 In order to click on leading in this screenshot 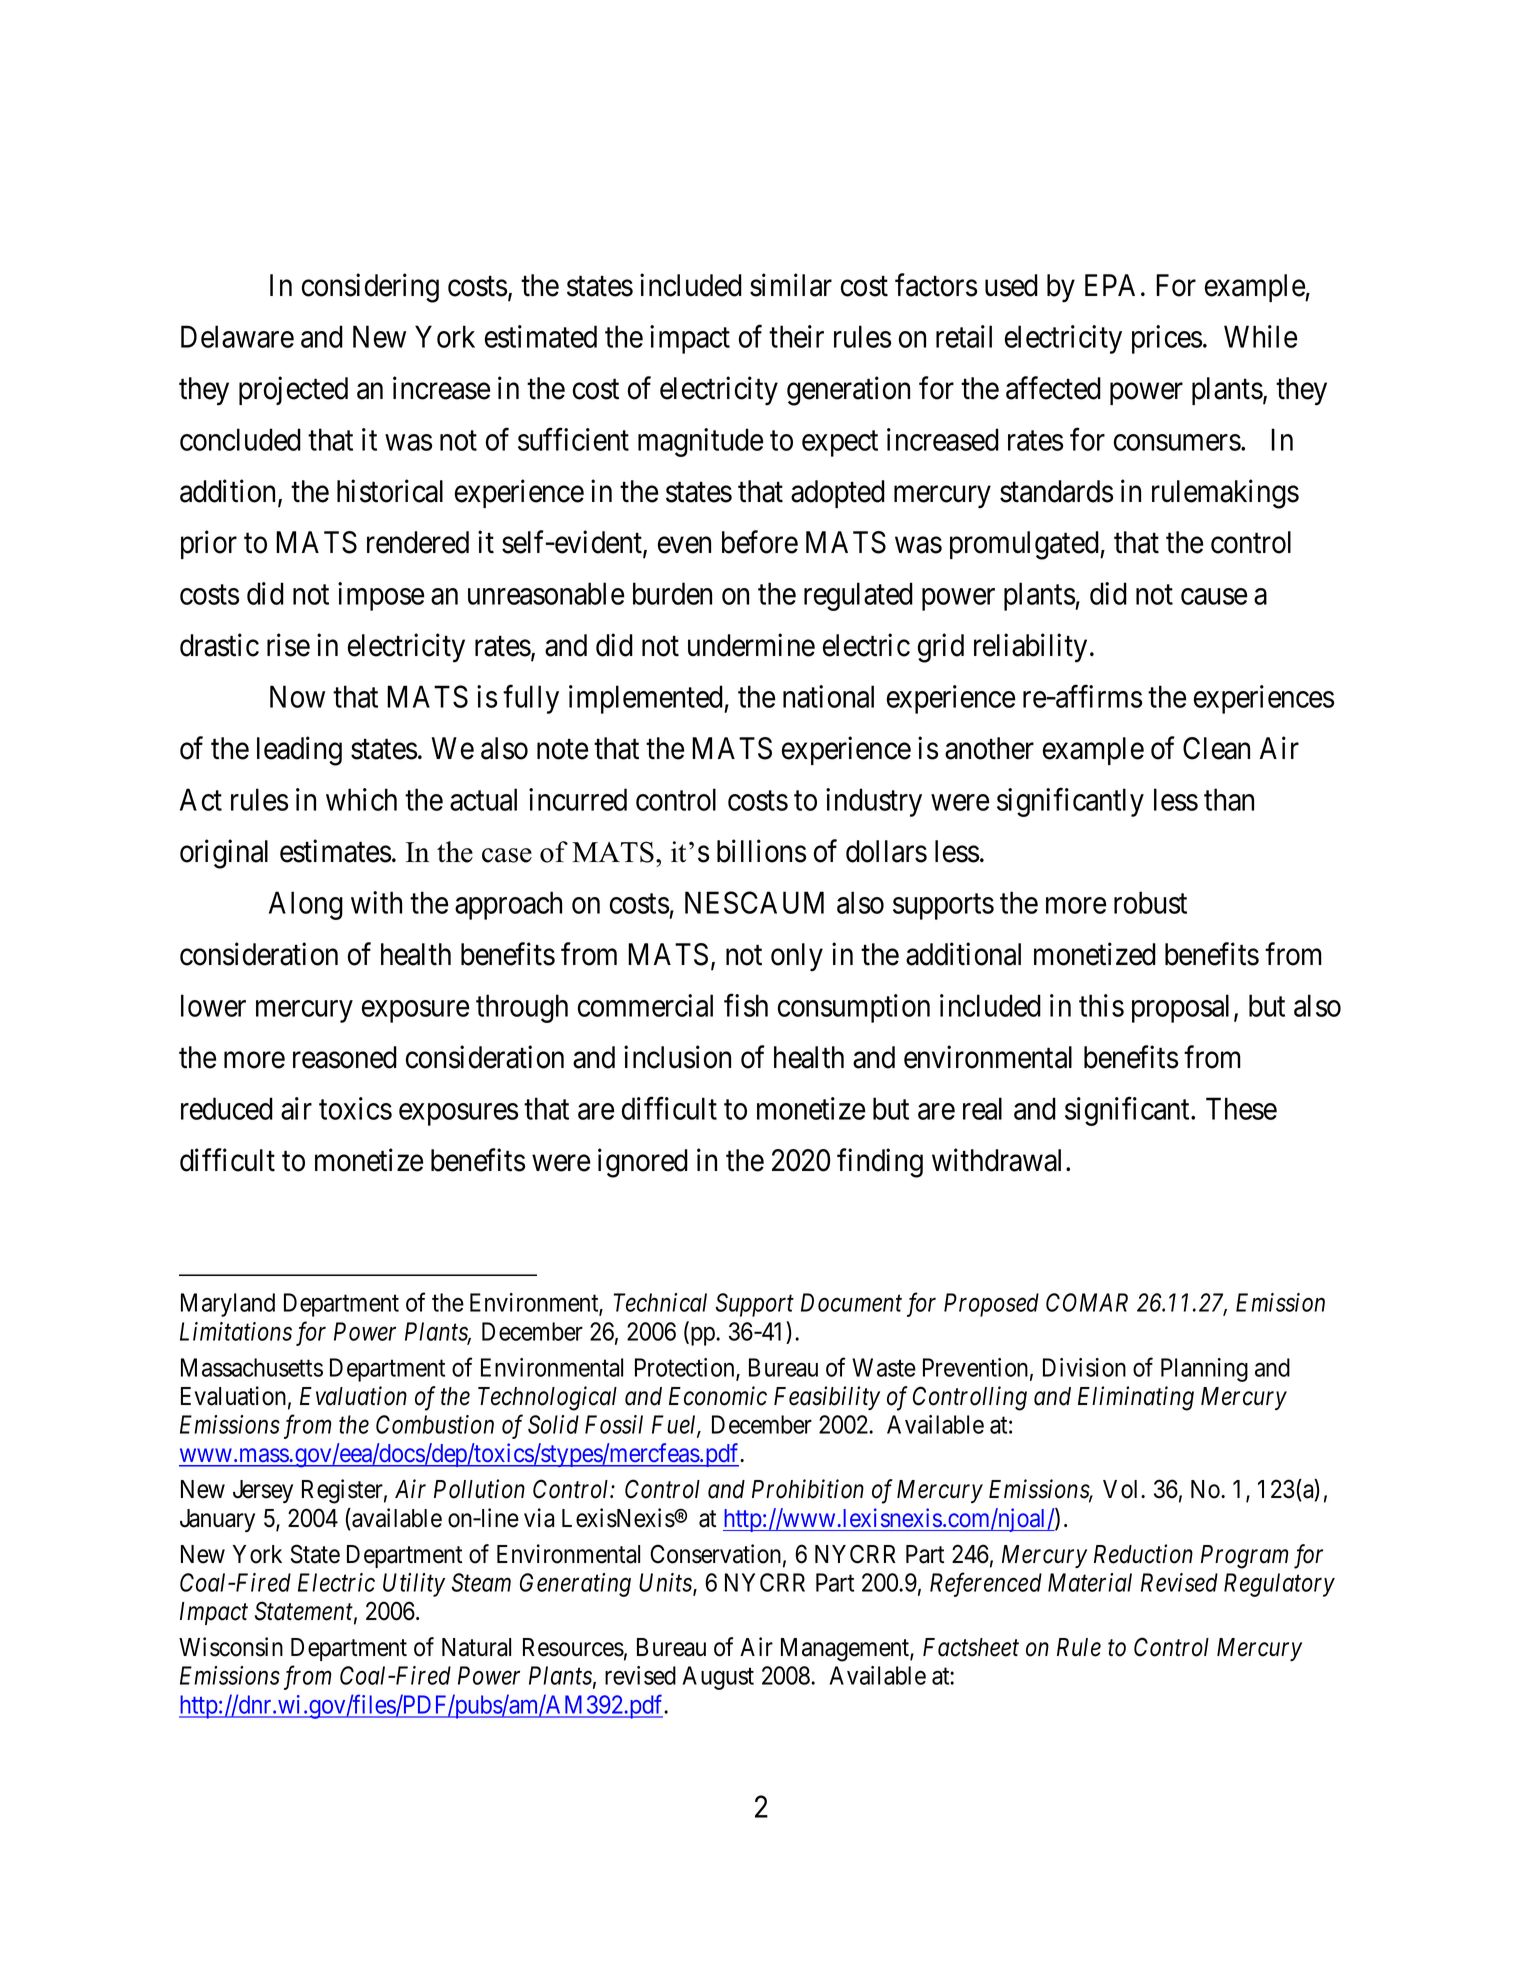, I will do `click(299, 751)`.
